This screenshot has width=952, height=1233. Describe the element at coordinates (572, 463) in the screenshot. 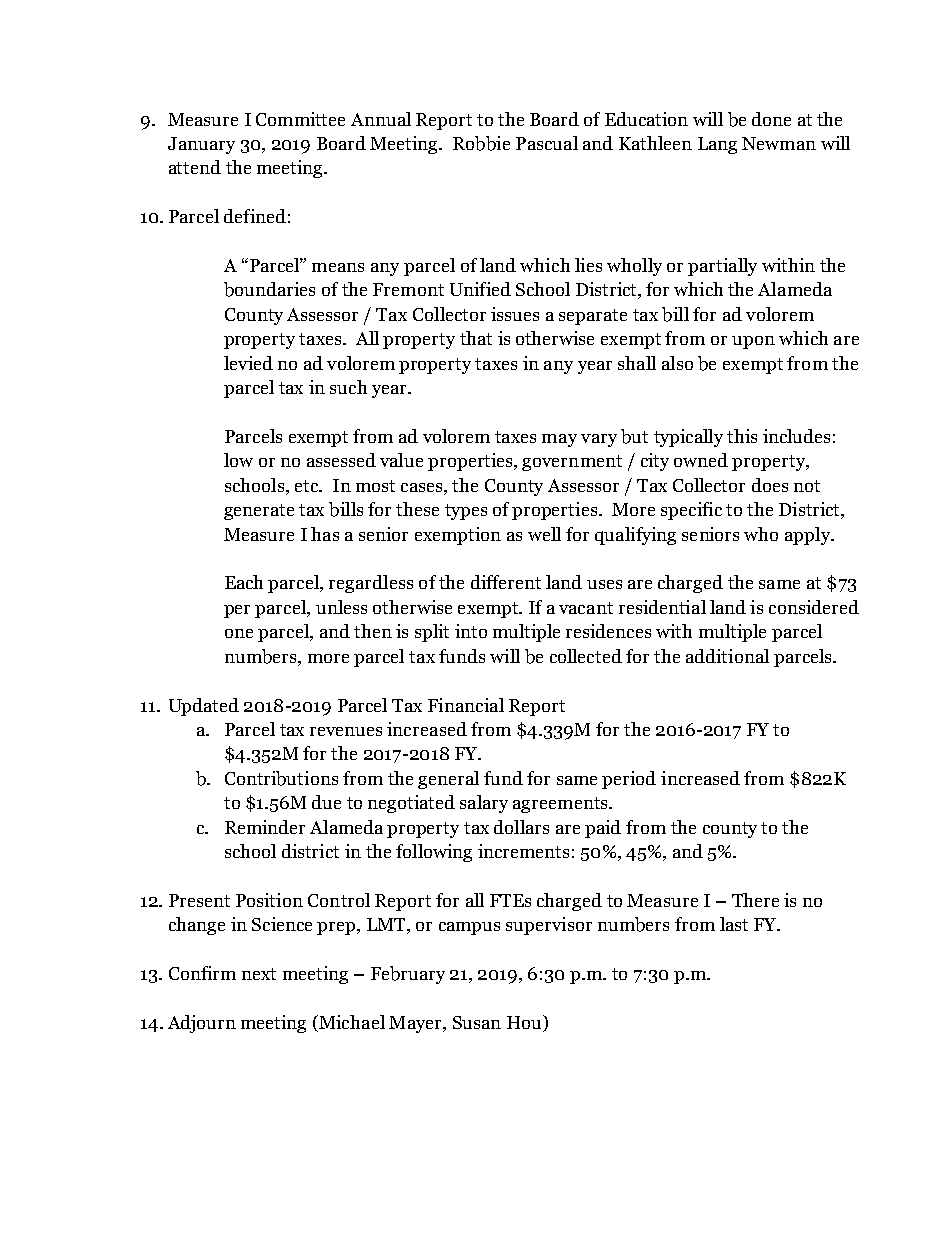

I see `government` at that location.
